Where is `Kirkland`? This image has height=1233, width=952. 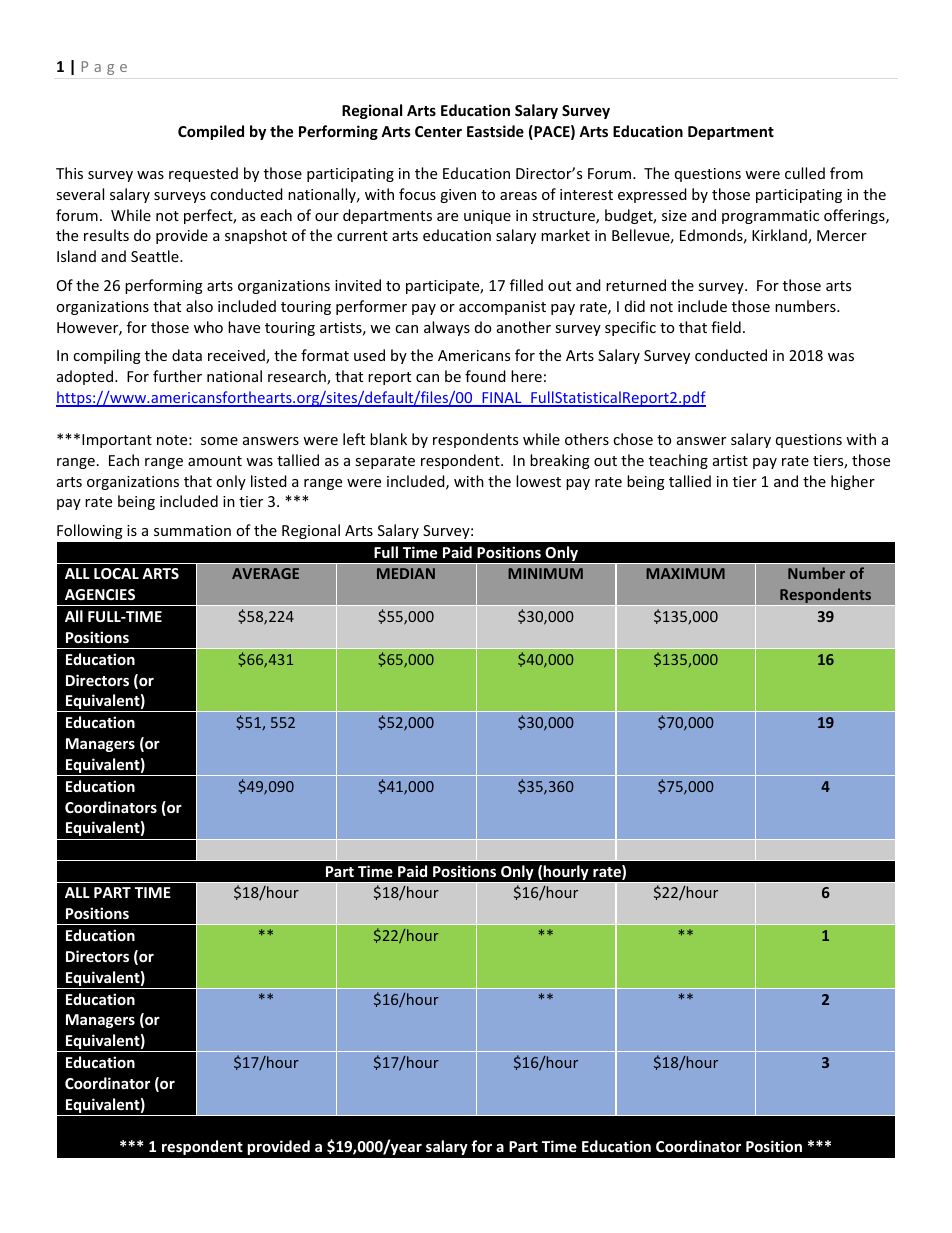
Kirkland is located at coordinates (780, 236).
